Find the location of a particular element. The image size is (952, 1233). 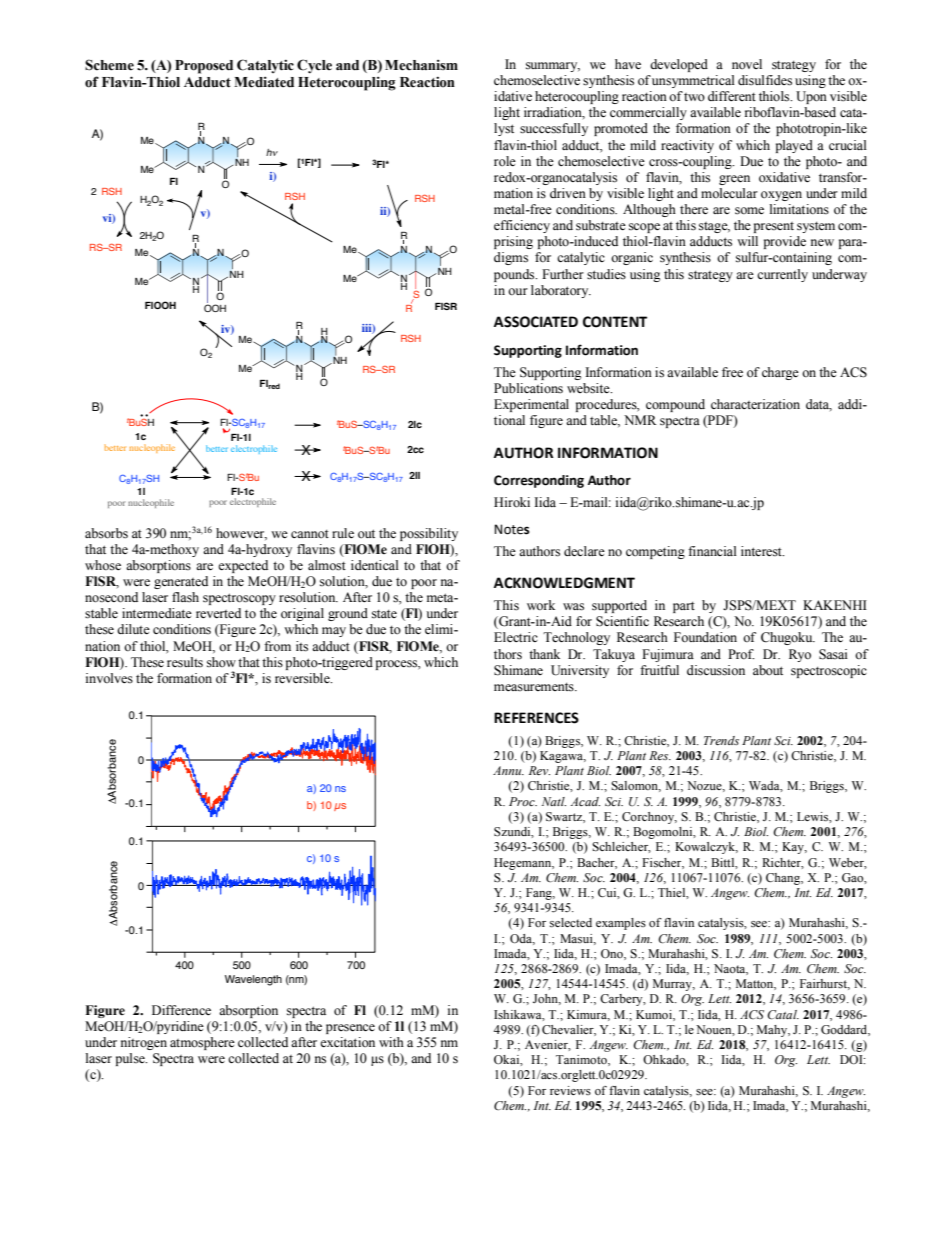

generated is located at coordinates (181, 582).
